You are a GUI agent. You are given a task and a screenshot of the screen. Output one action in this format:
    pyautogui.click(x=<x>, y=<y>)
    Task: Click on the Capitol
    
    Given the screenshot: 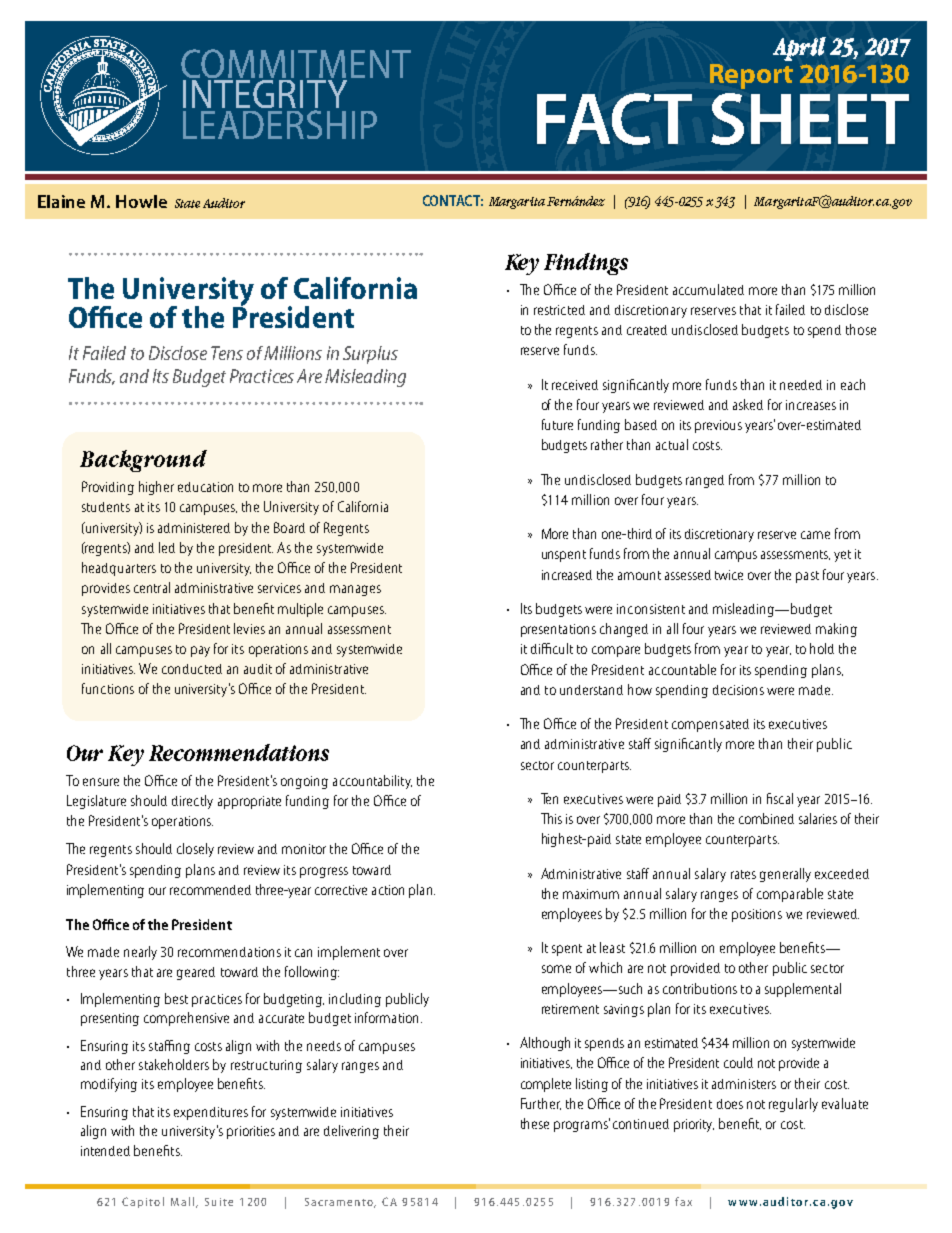 What is the action you would take?
    pyautogui.click(x=143, y=1202)
